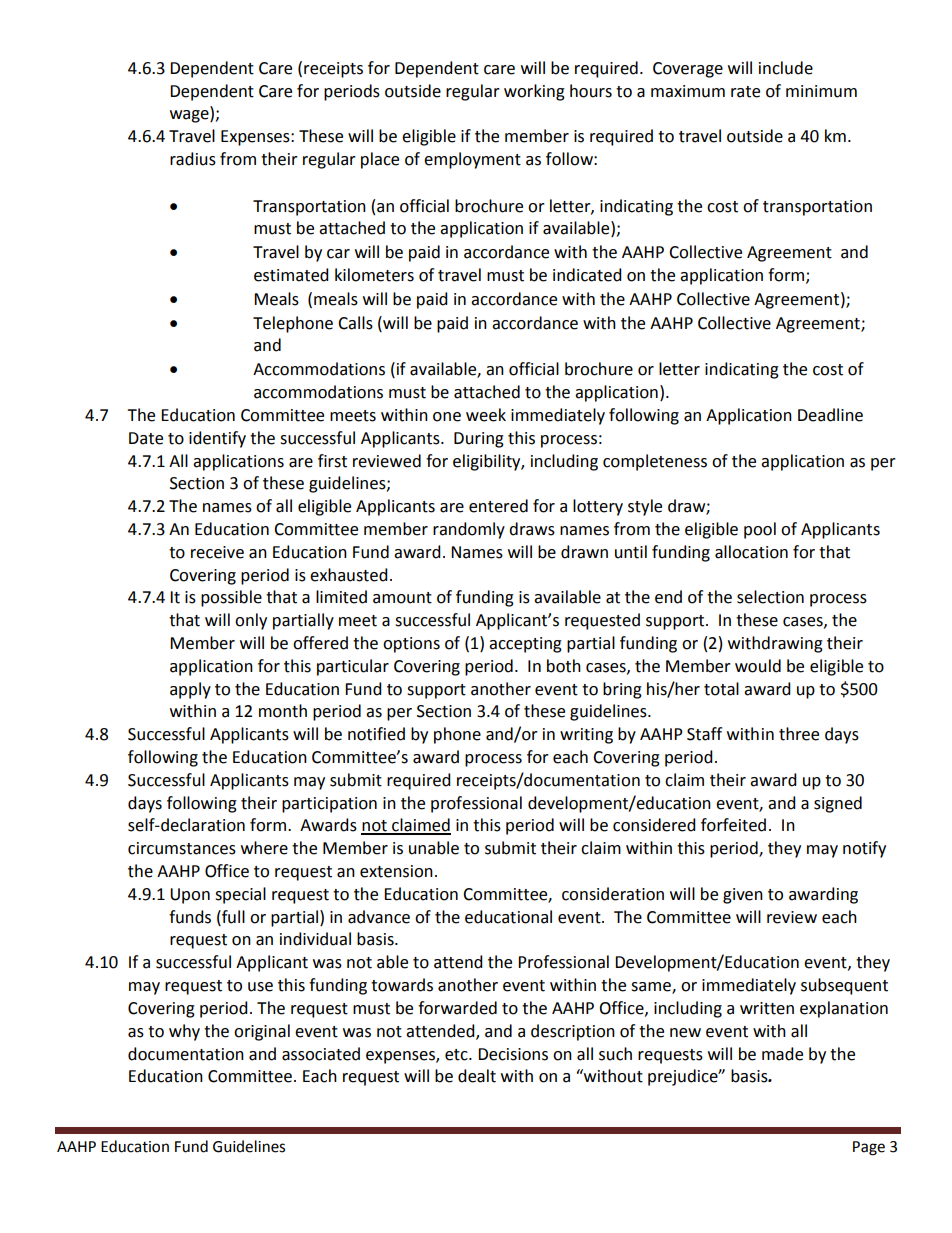  Describe the element at coordinates (799, 734) in the screenshot. I see `three` at that location.
